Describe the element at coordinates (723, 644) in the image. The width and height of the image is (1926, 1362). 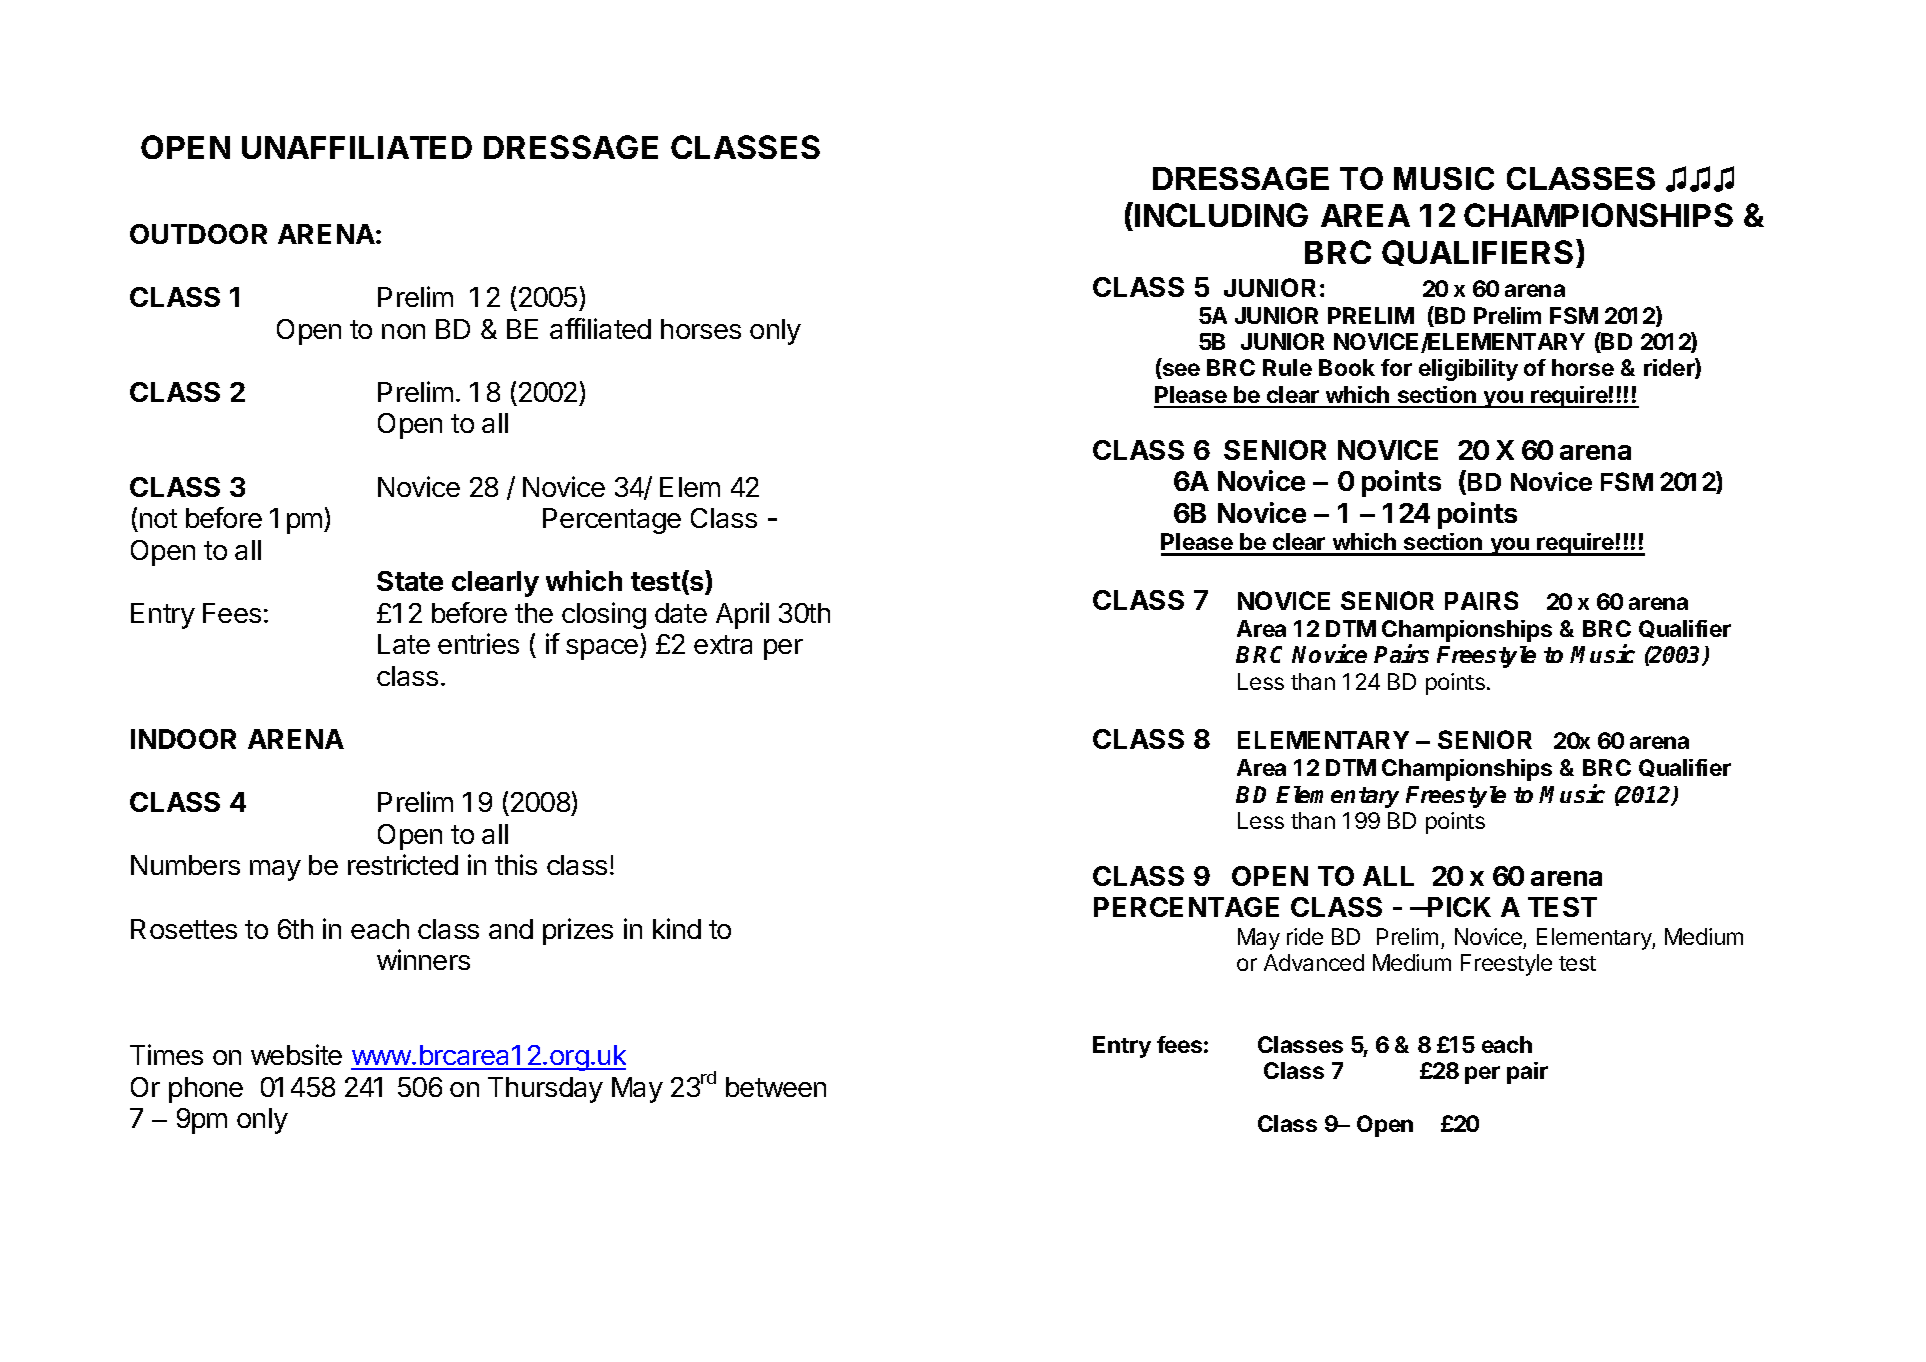
I see `extra` at that location.
